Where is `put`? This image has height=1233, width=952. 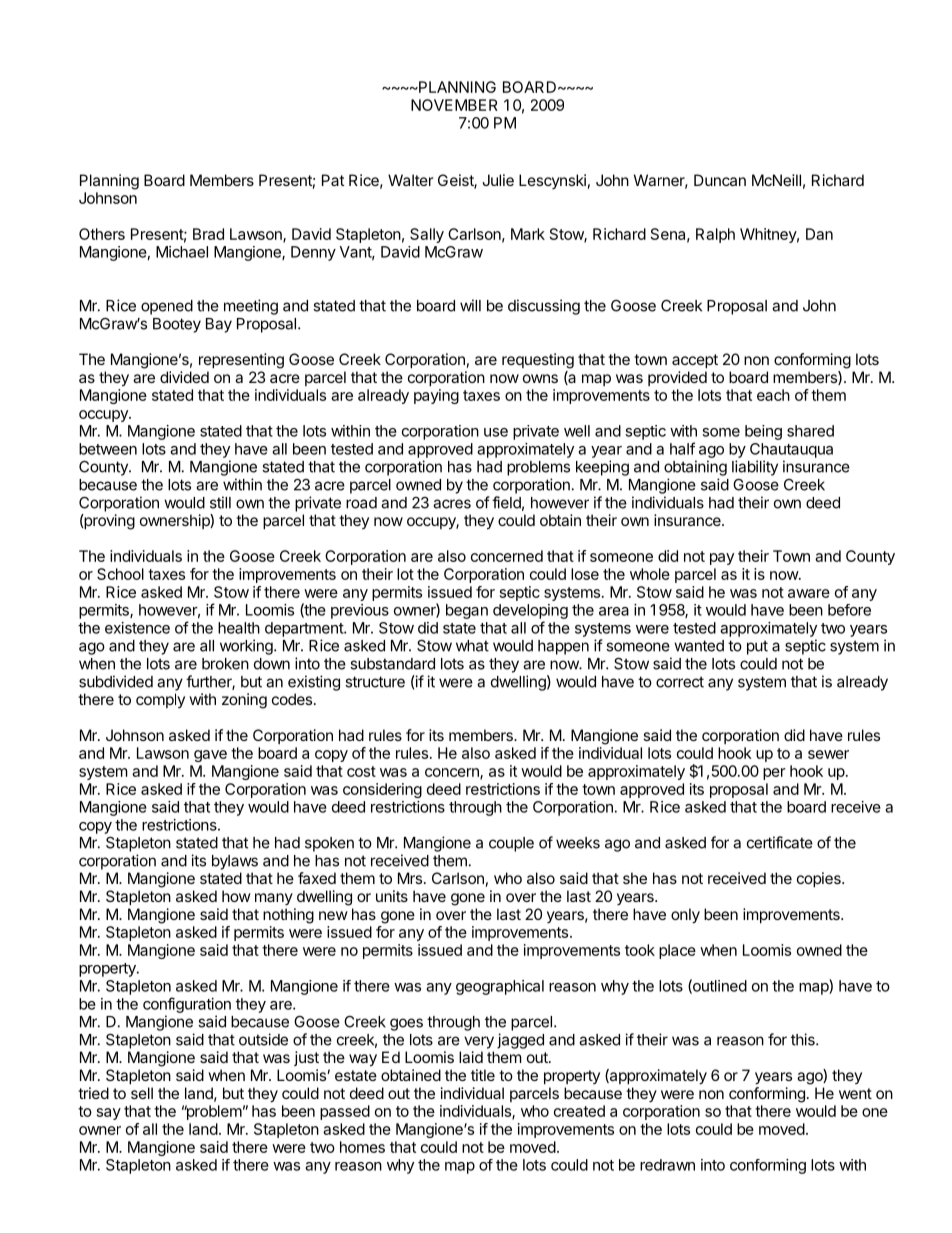 put is located at coordinates (757, 647).
